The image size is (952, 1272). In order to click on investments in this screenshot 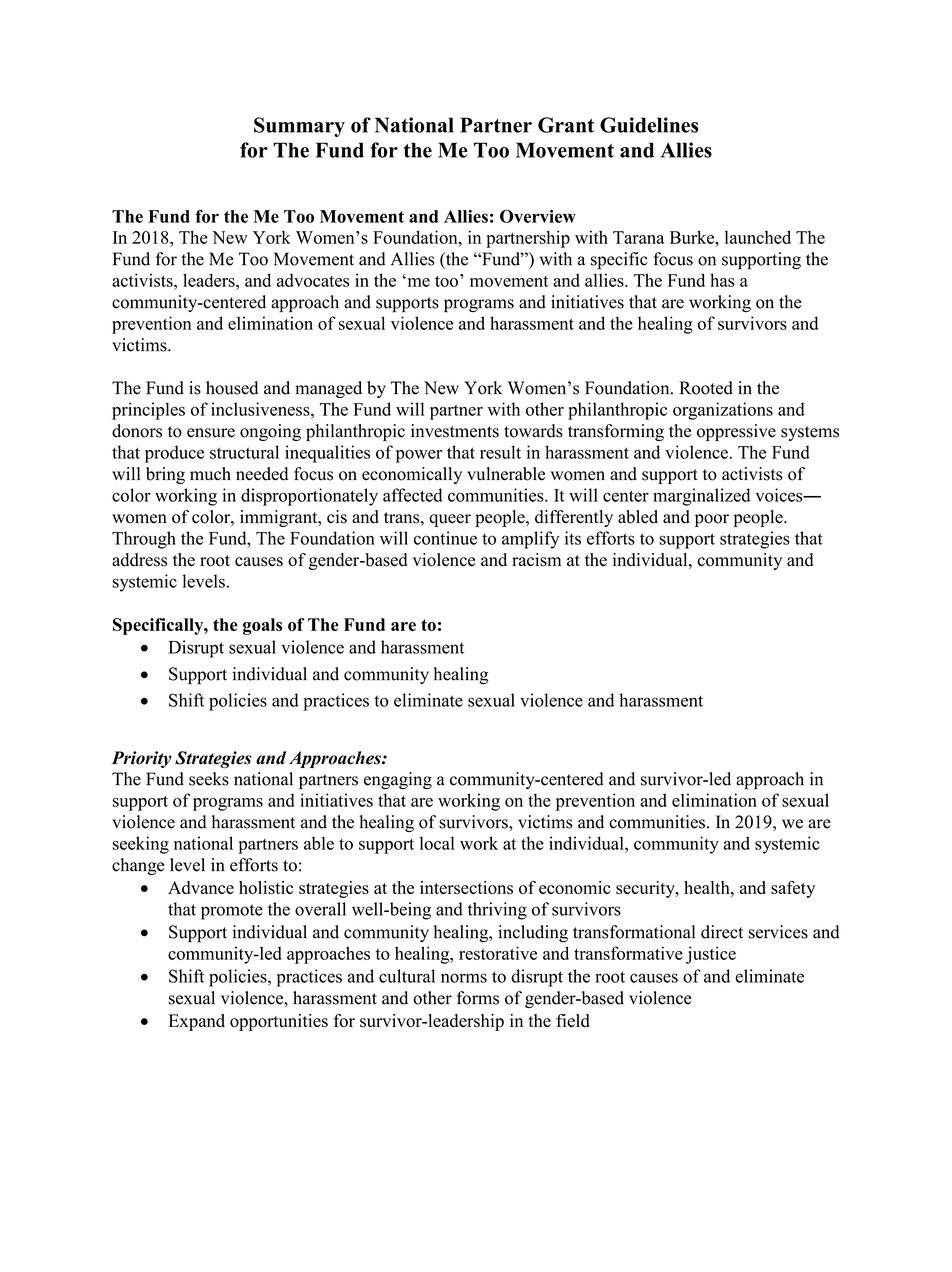, I will do `click(455, 431)`.
